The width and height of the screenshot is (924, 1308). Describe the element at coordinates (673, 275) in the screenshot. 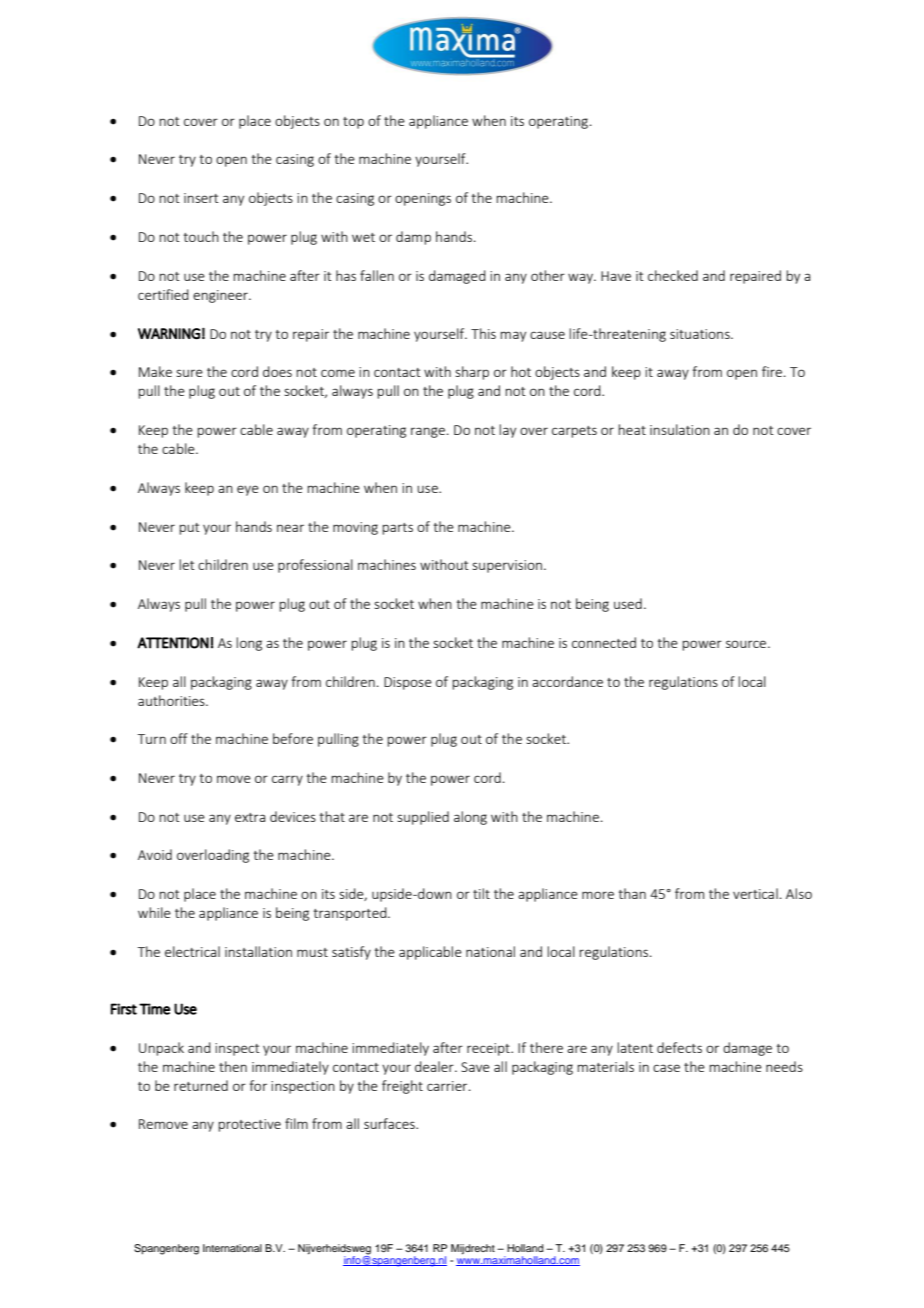

I see `checked` at that location.
